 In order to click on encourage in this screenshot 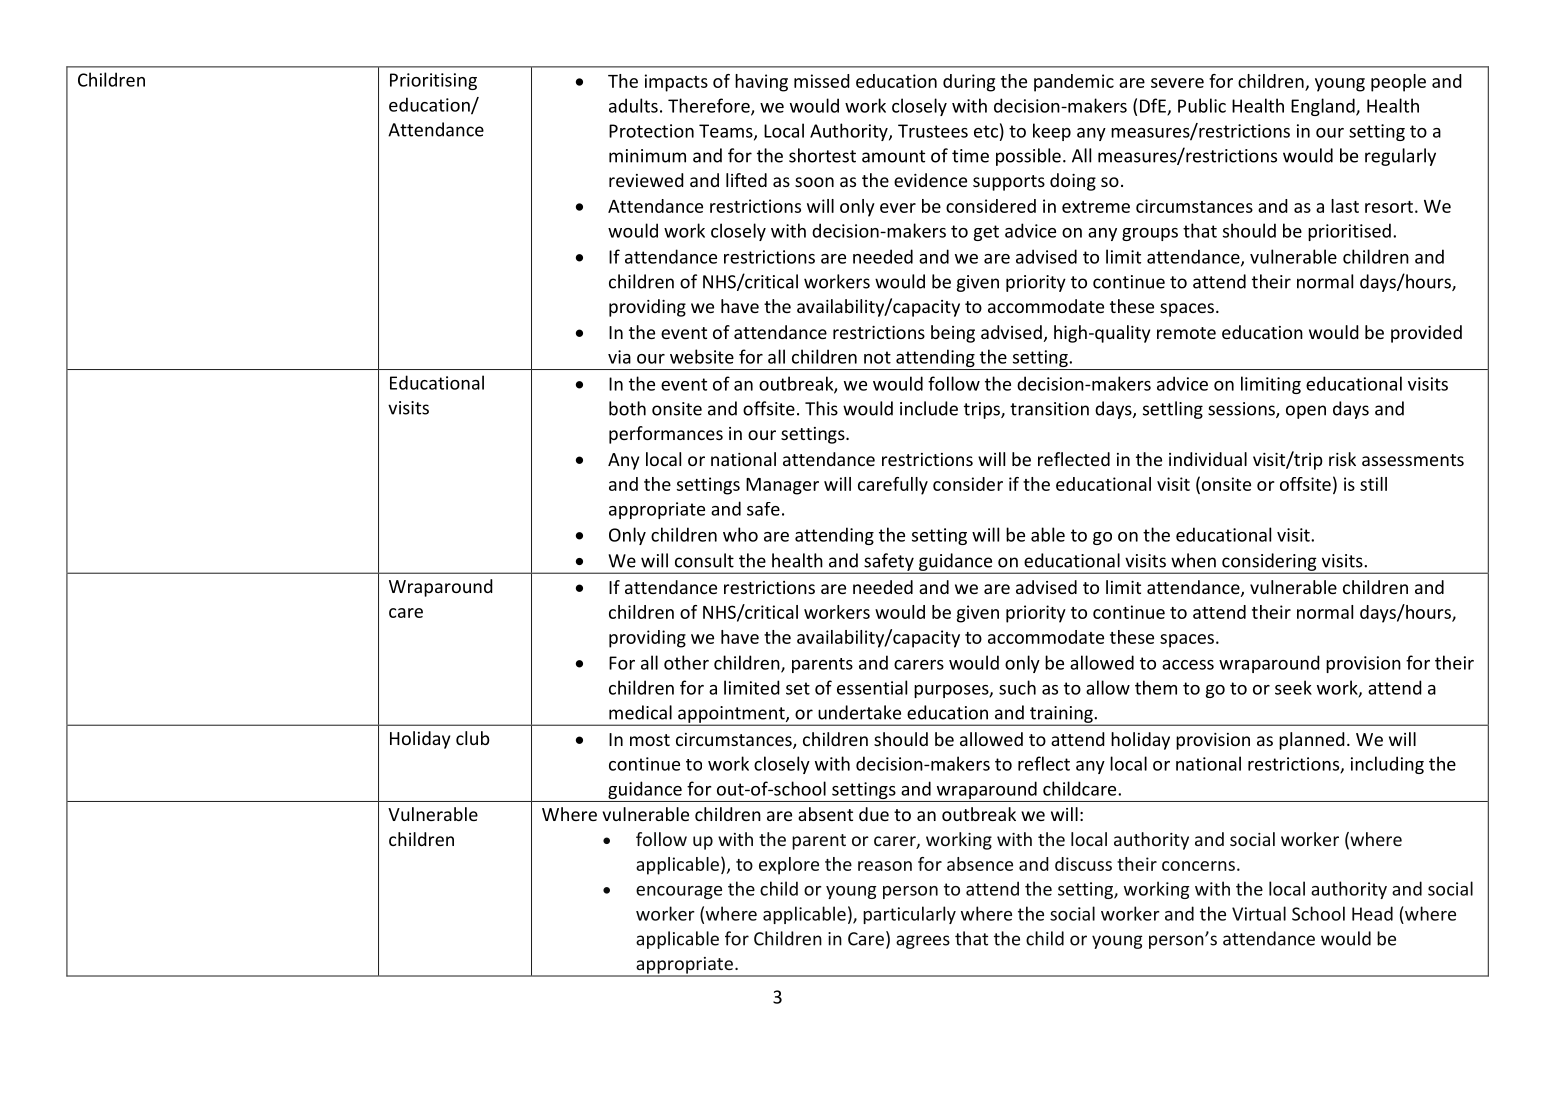, I will do `click(679, 892)`.
